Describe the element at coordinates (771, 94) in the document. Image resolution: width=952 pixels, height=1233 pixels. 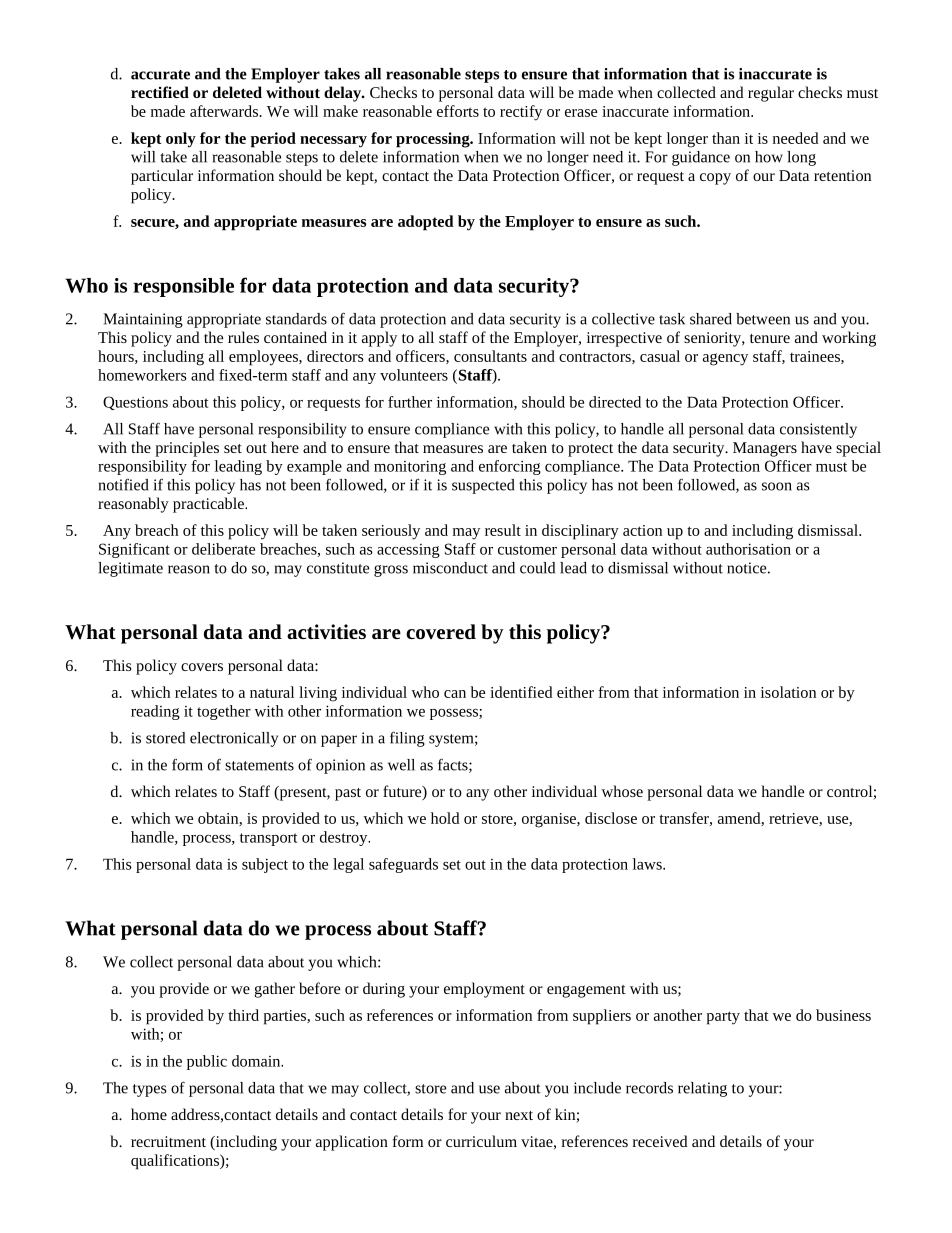
I see `regular` at that location.
